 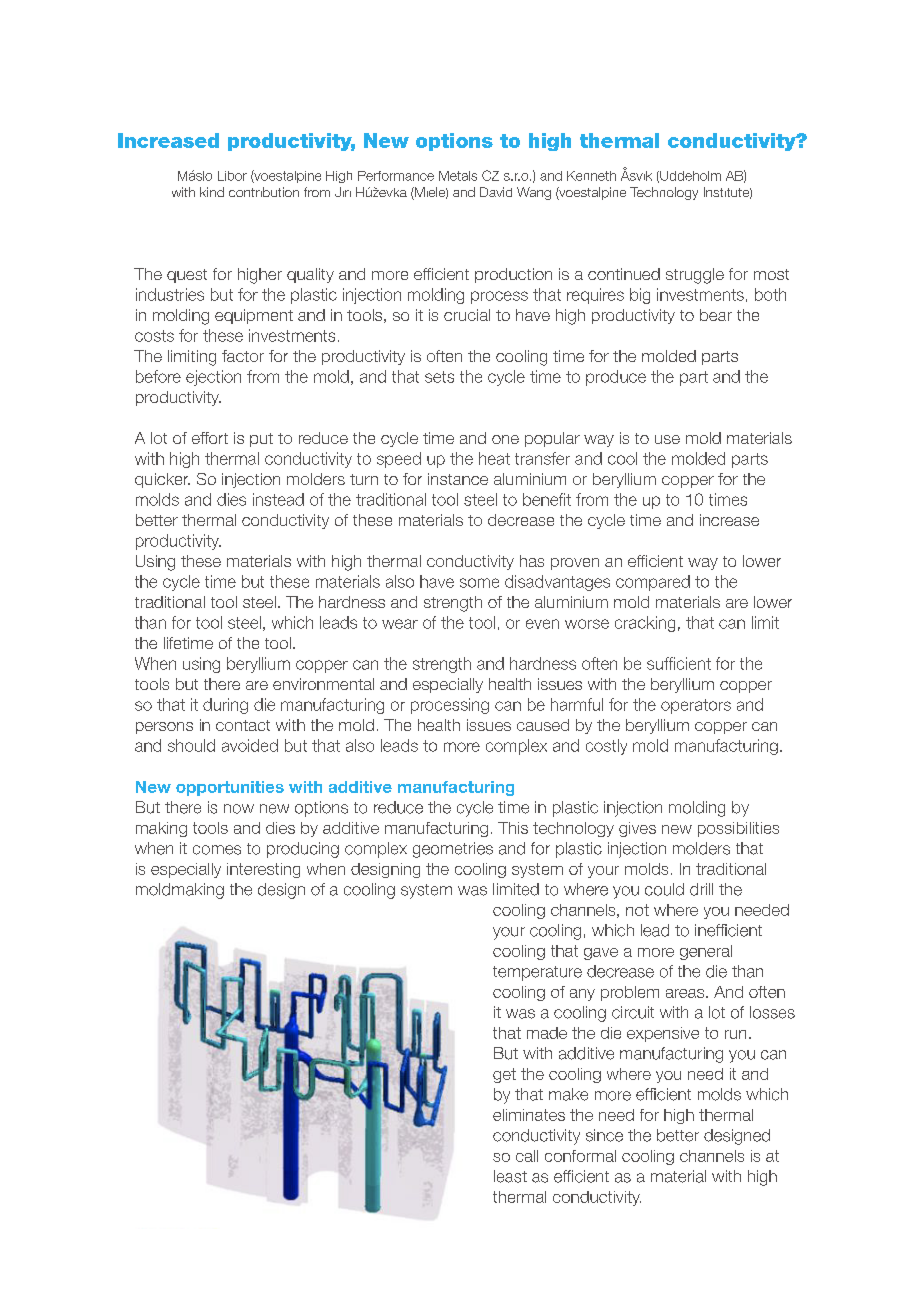 I want to click on produce, so click(x=616, y=378).
